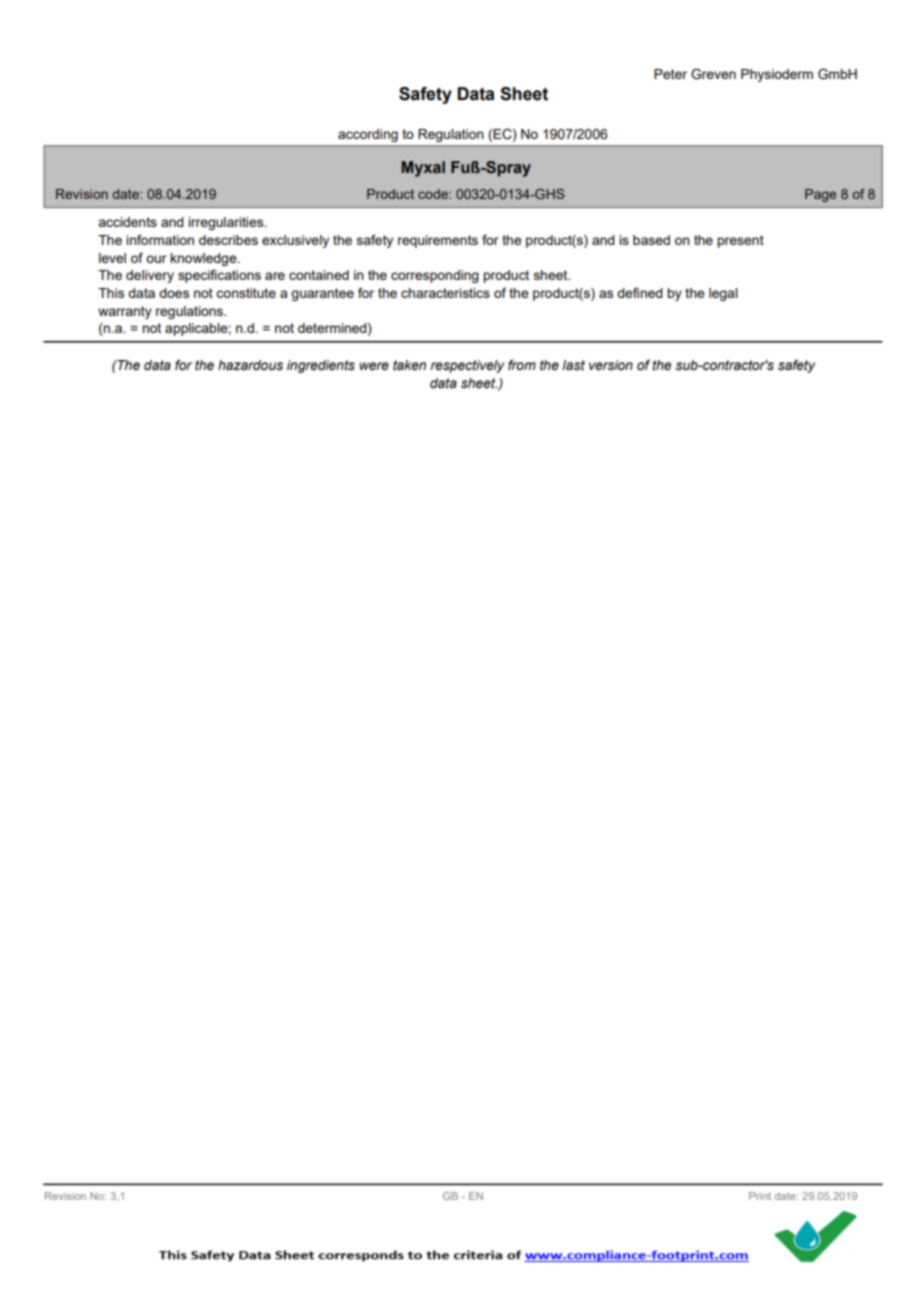  Describe the element at coordinates (467, 366) in the page. I see `respectively` at that location.
